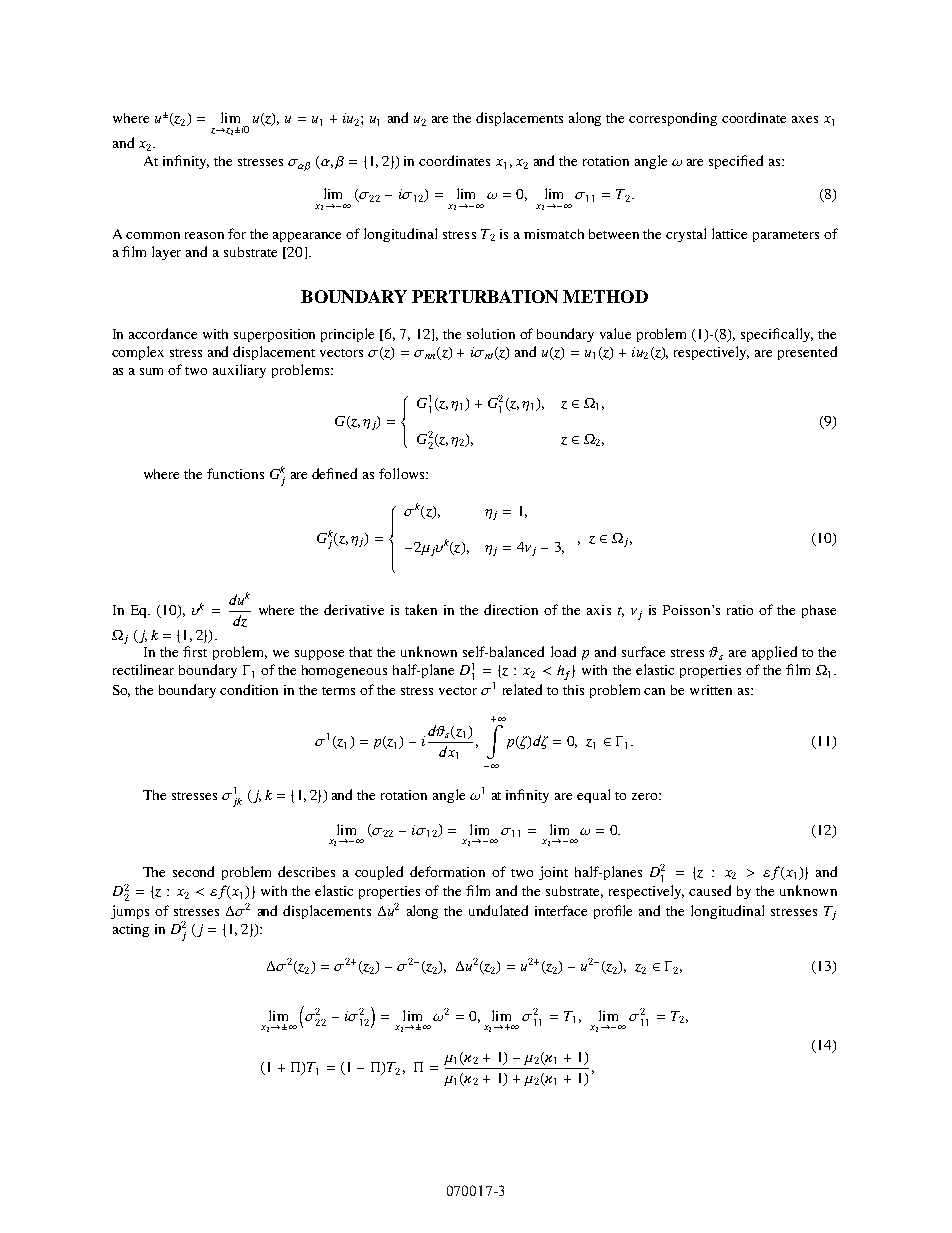 This document has height=1233, width=952. What do you see at coordinates (554, 234) in the document?
I see `mismatch` at bounding box center [554, 234].
